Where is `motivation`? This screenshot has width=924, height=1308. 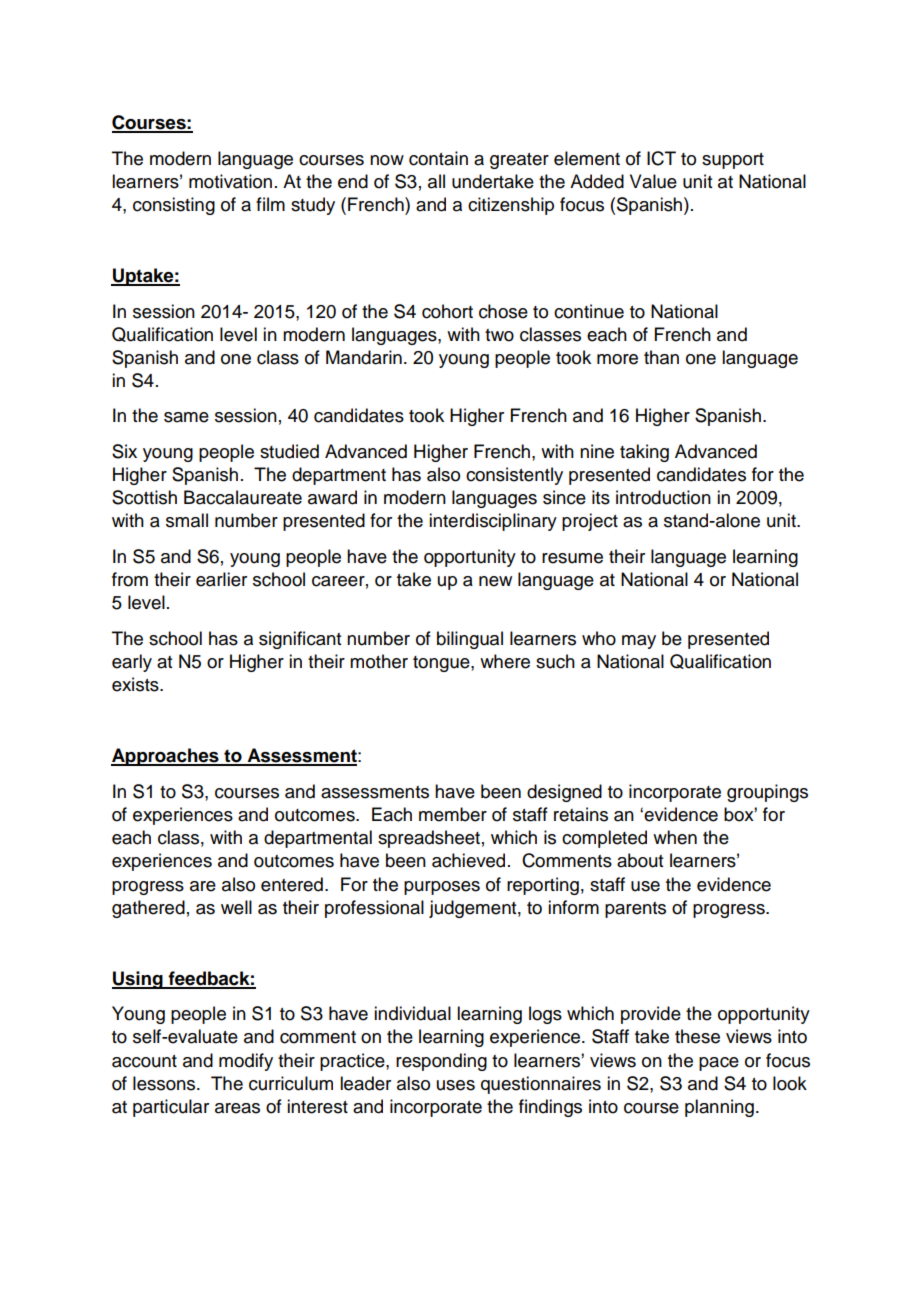
motivation is located at coordinates (230, 181).
